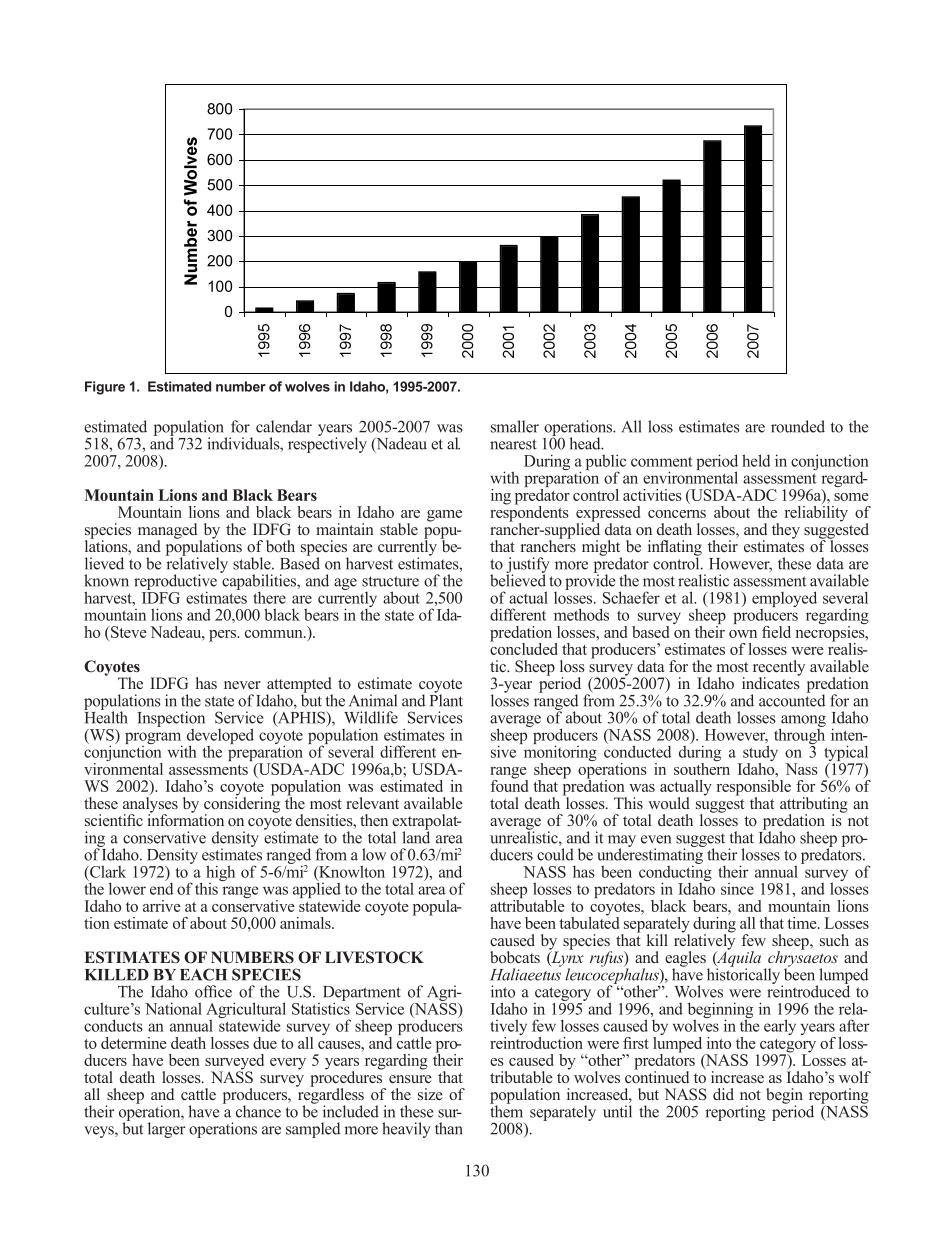 The width and height of the document is (952, 1233). What do you see at coordinates (524, 647) in the document?
I see `concluded` at bounding box center [524, 647].
